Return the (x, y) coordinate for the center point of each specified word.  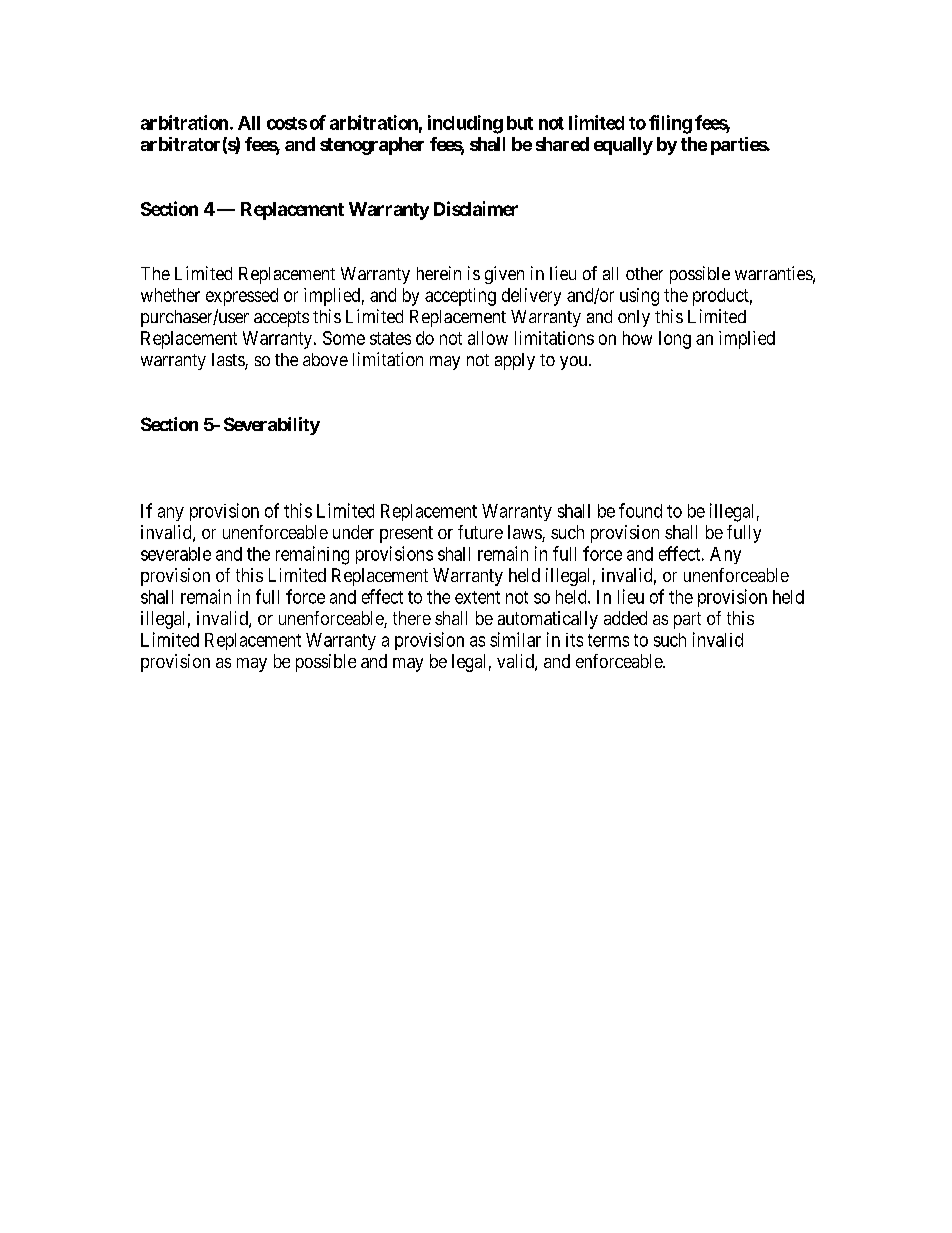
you (575, 363)
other (644, 273)
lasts (229, 361)
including (465, 124)
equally (623, 146)
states (390, 338)
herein (439, 273)
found (640, 510)
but (520, 123)
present (406, 534)
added (625, 618)
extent (477, 597)
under (353, 532)
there (412, 618)
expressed (242, 297)
